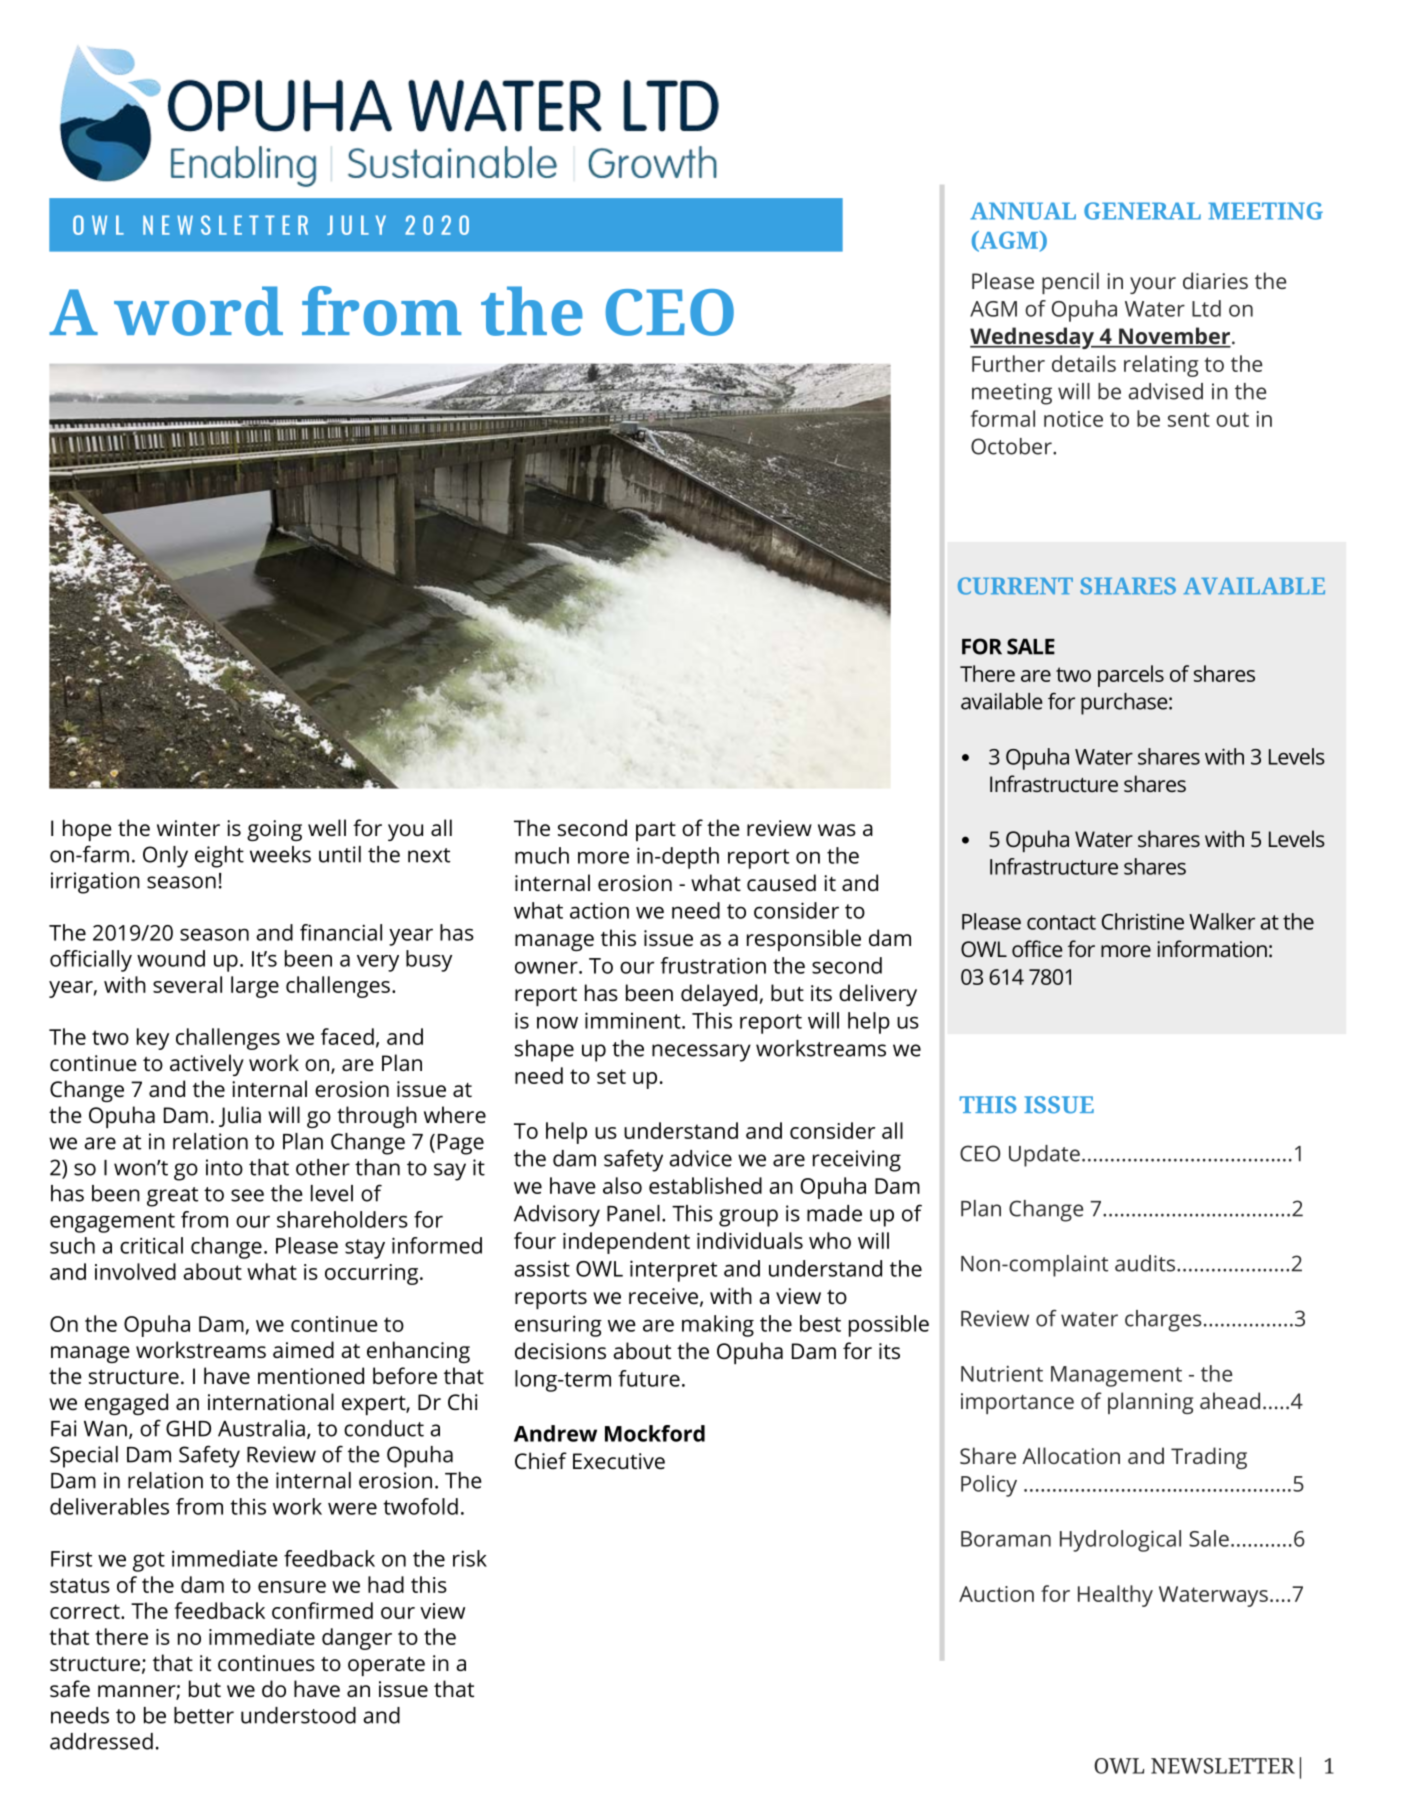  I want to click on pencil, so click(1070, 283).
